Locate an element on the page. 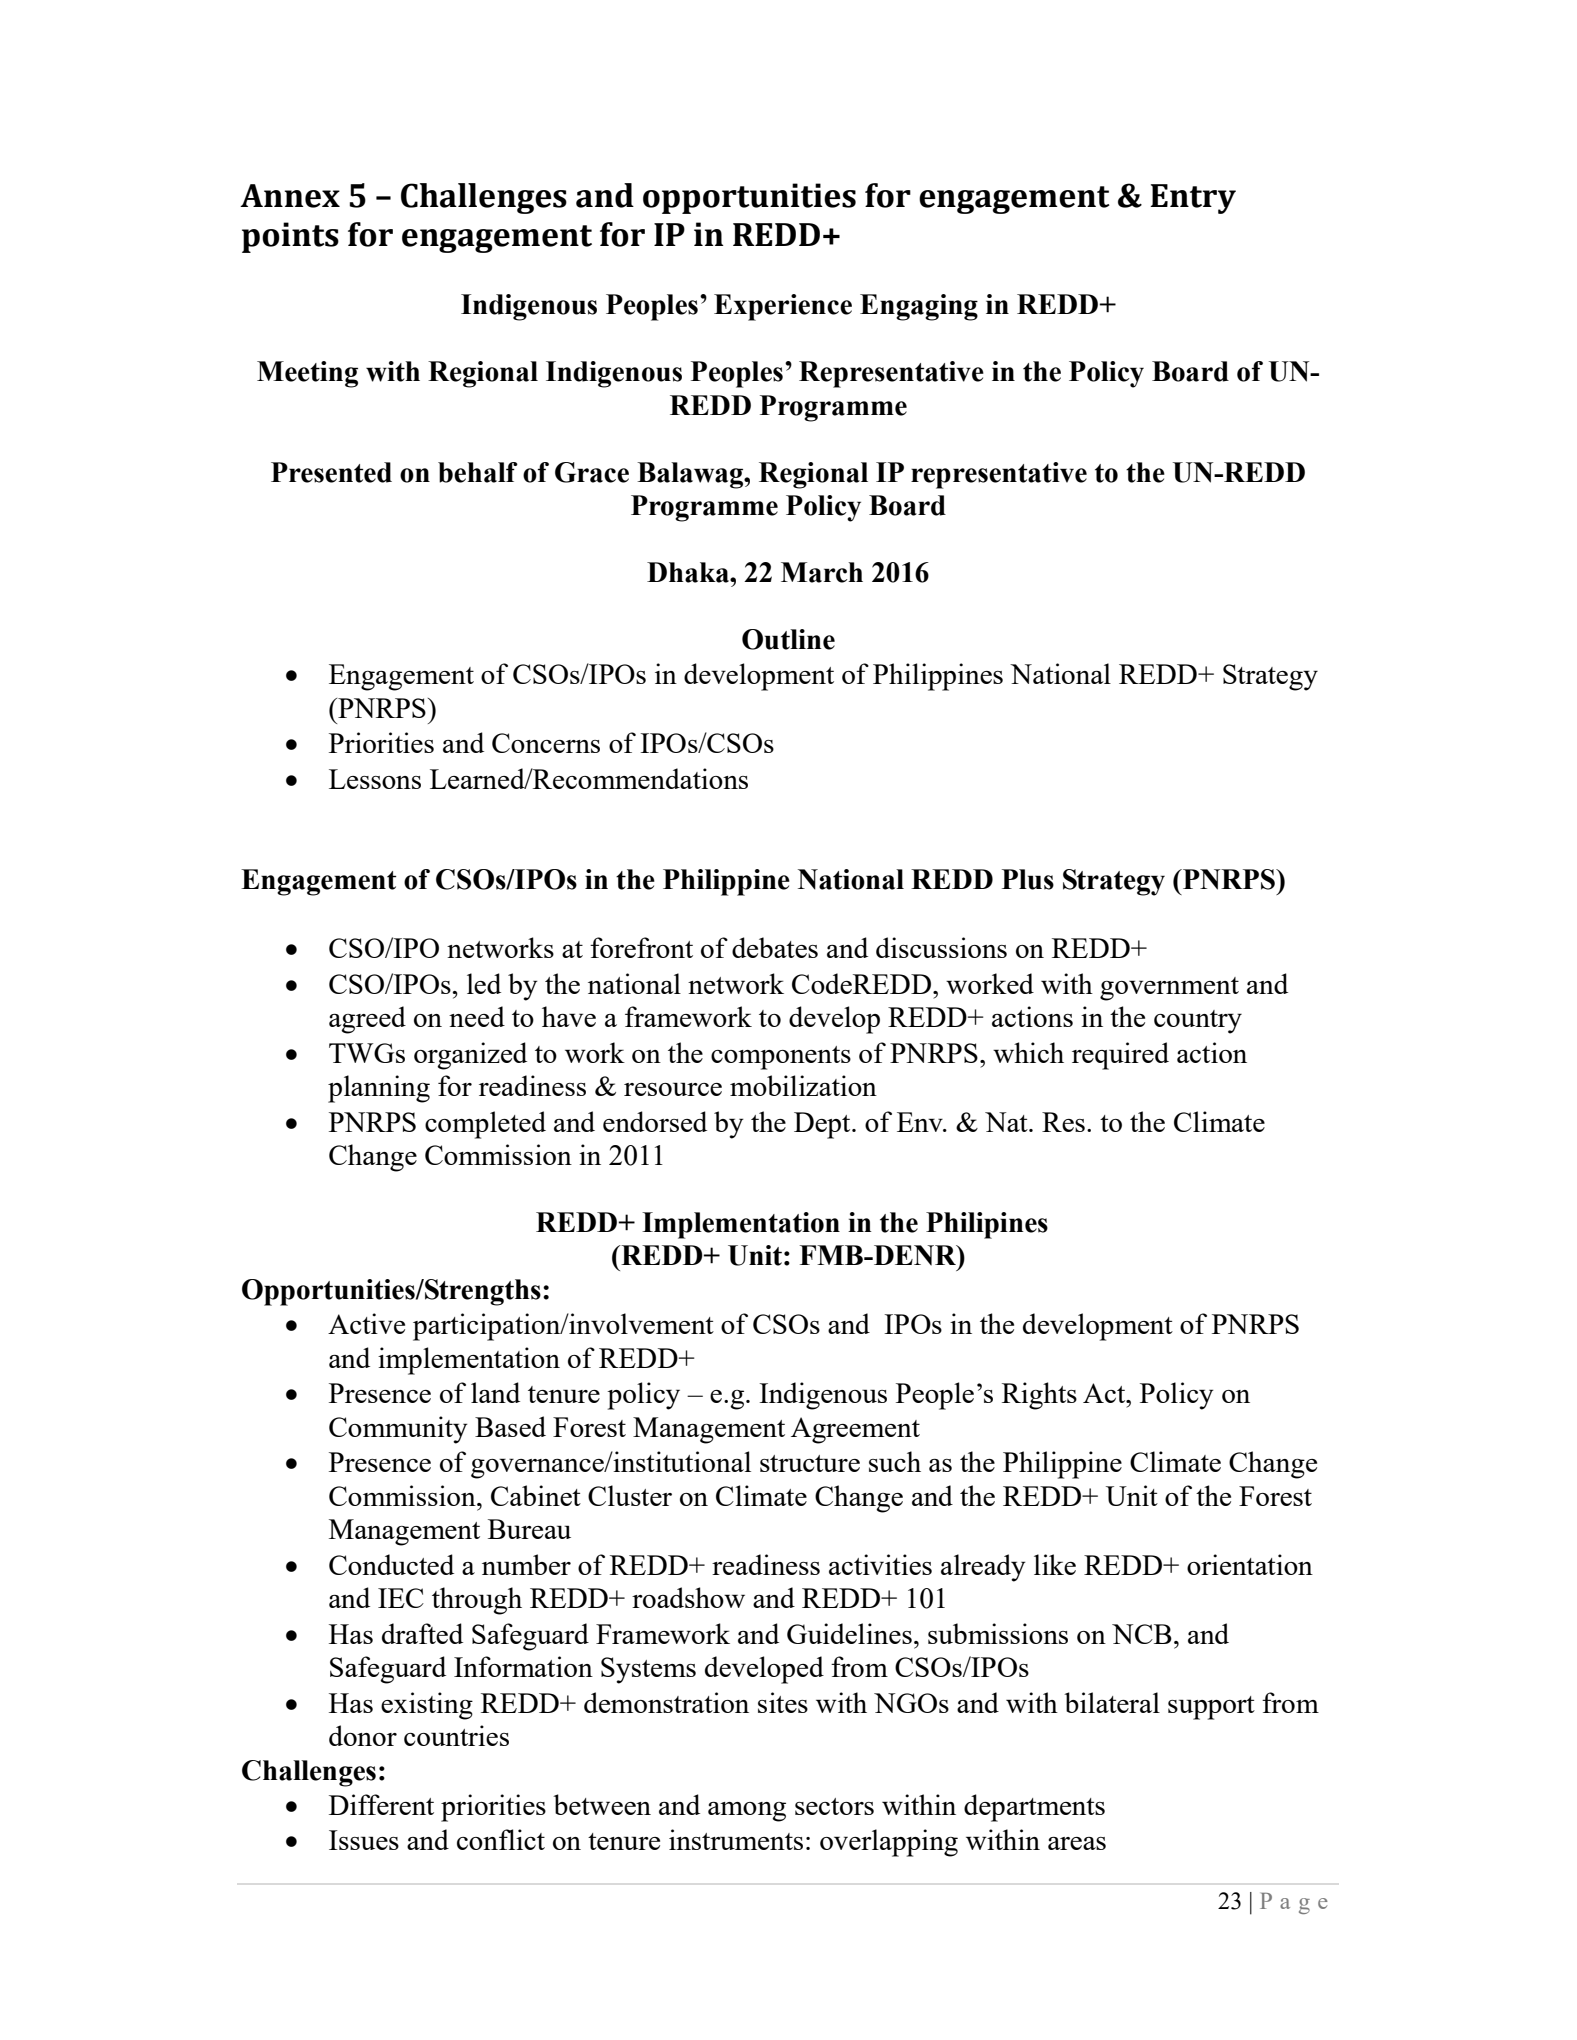 The width and height of the image is (1577, 2040). Different is located at coordinates (381, 1804).
